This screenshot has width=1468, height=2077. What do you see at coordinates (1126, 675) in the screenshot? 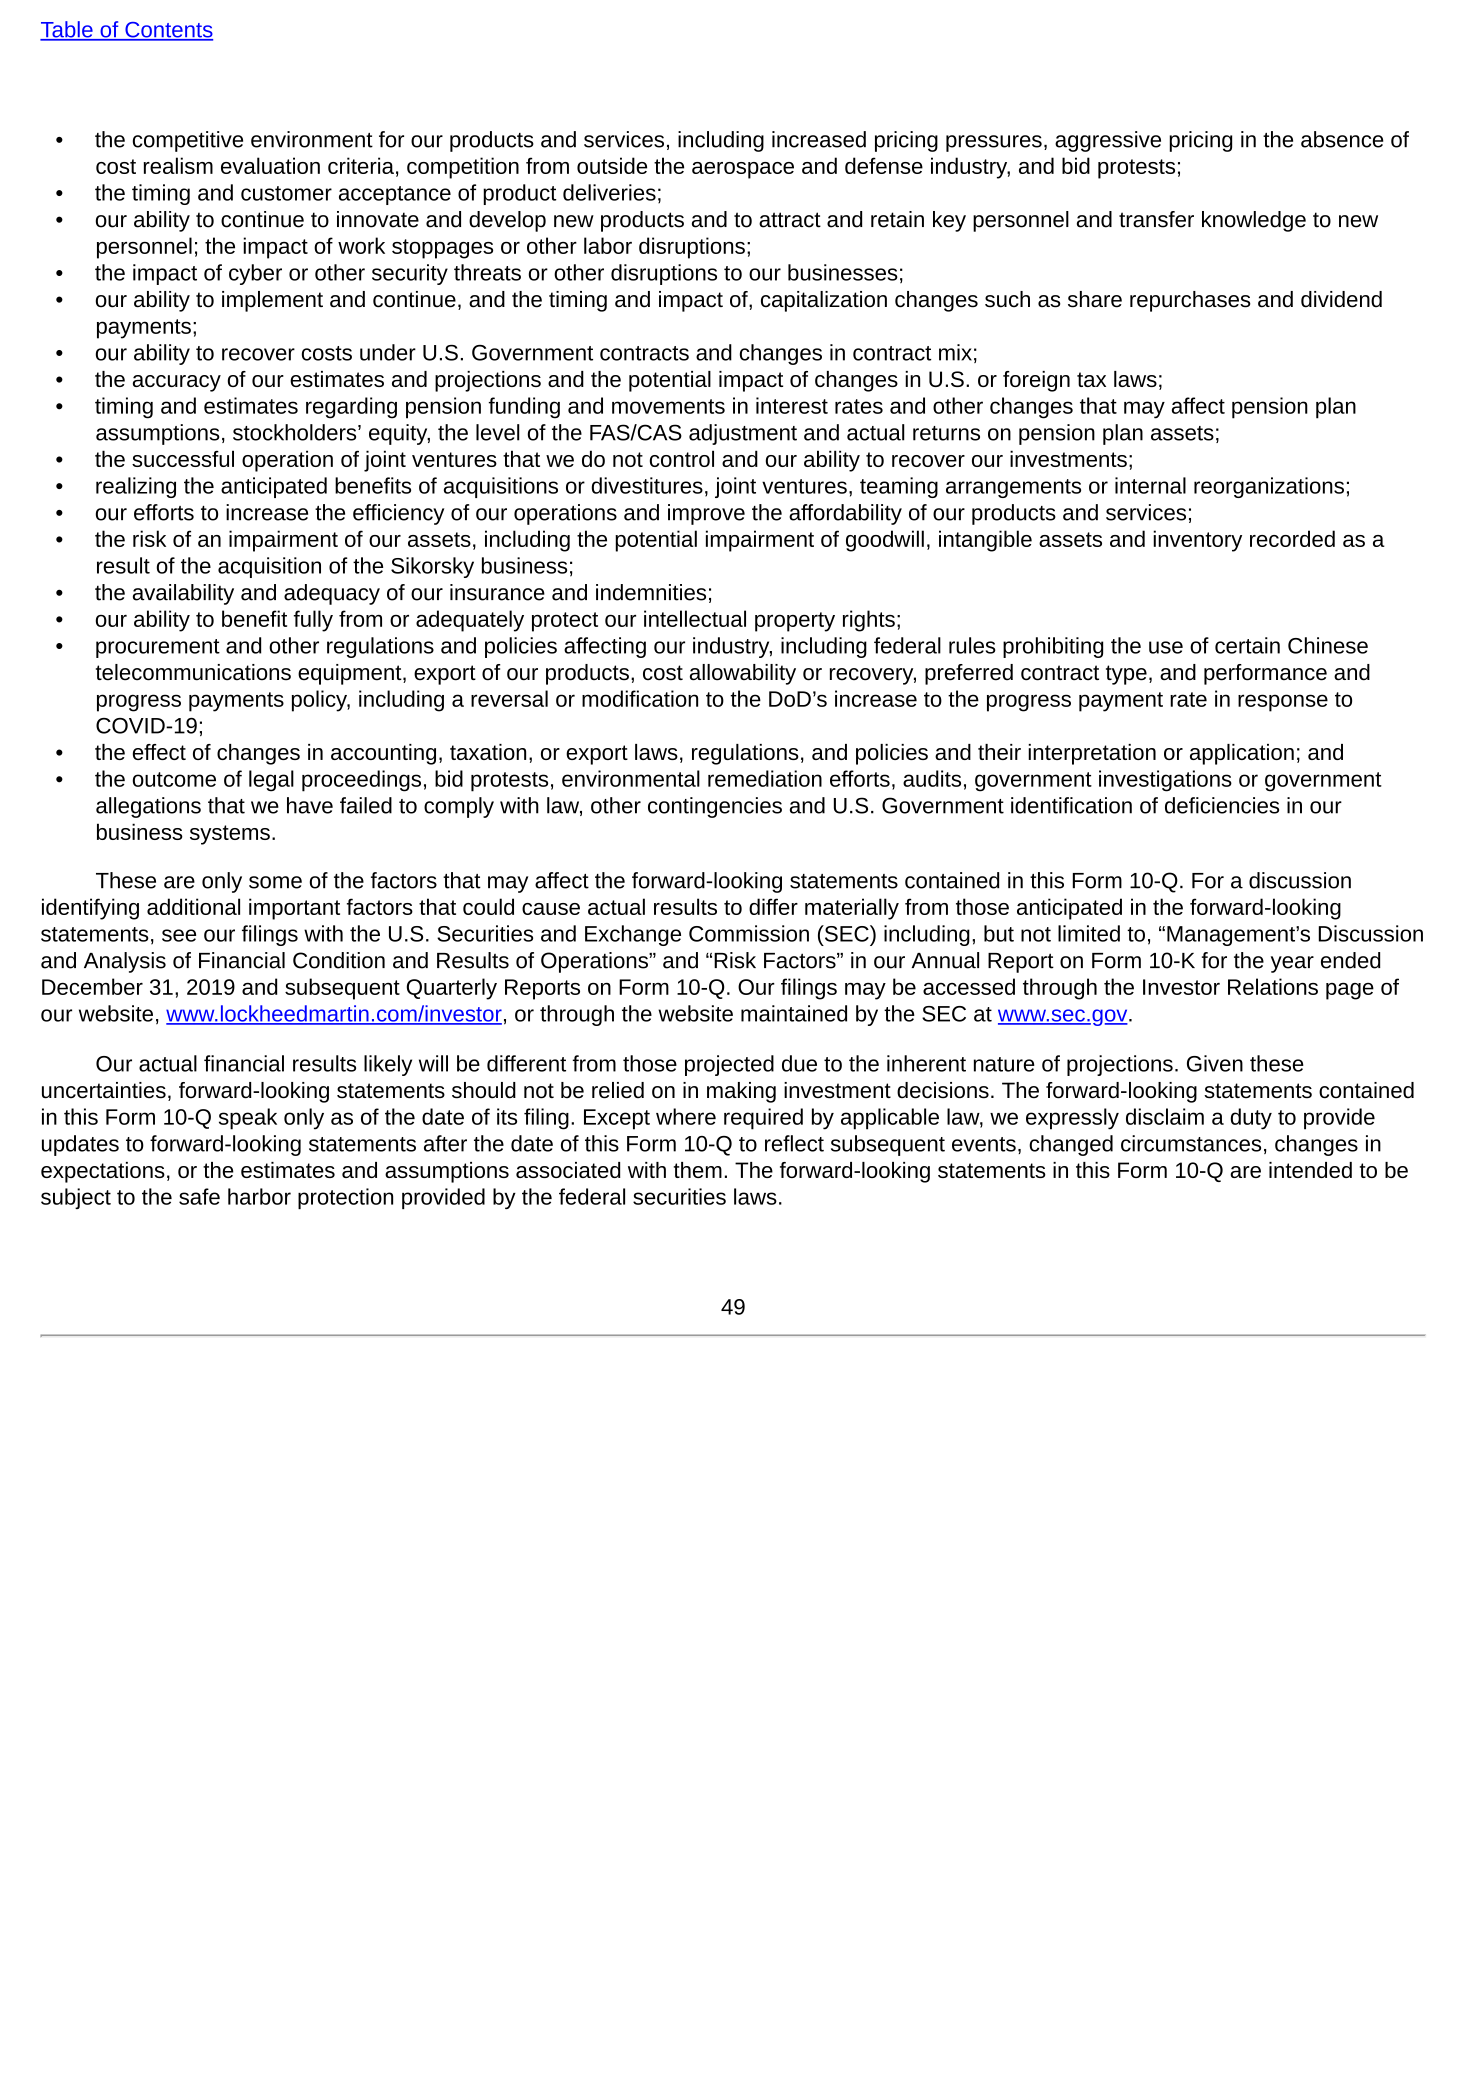
I see `type` at bounding box center [1126, 675].
